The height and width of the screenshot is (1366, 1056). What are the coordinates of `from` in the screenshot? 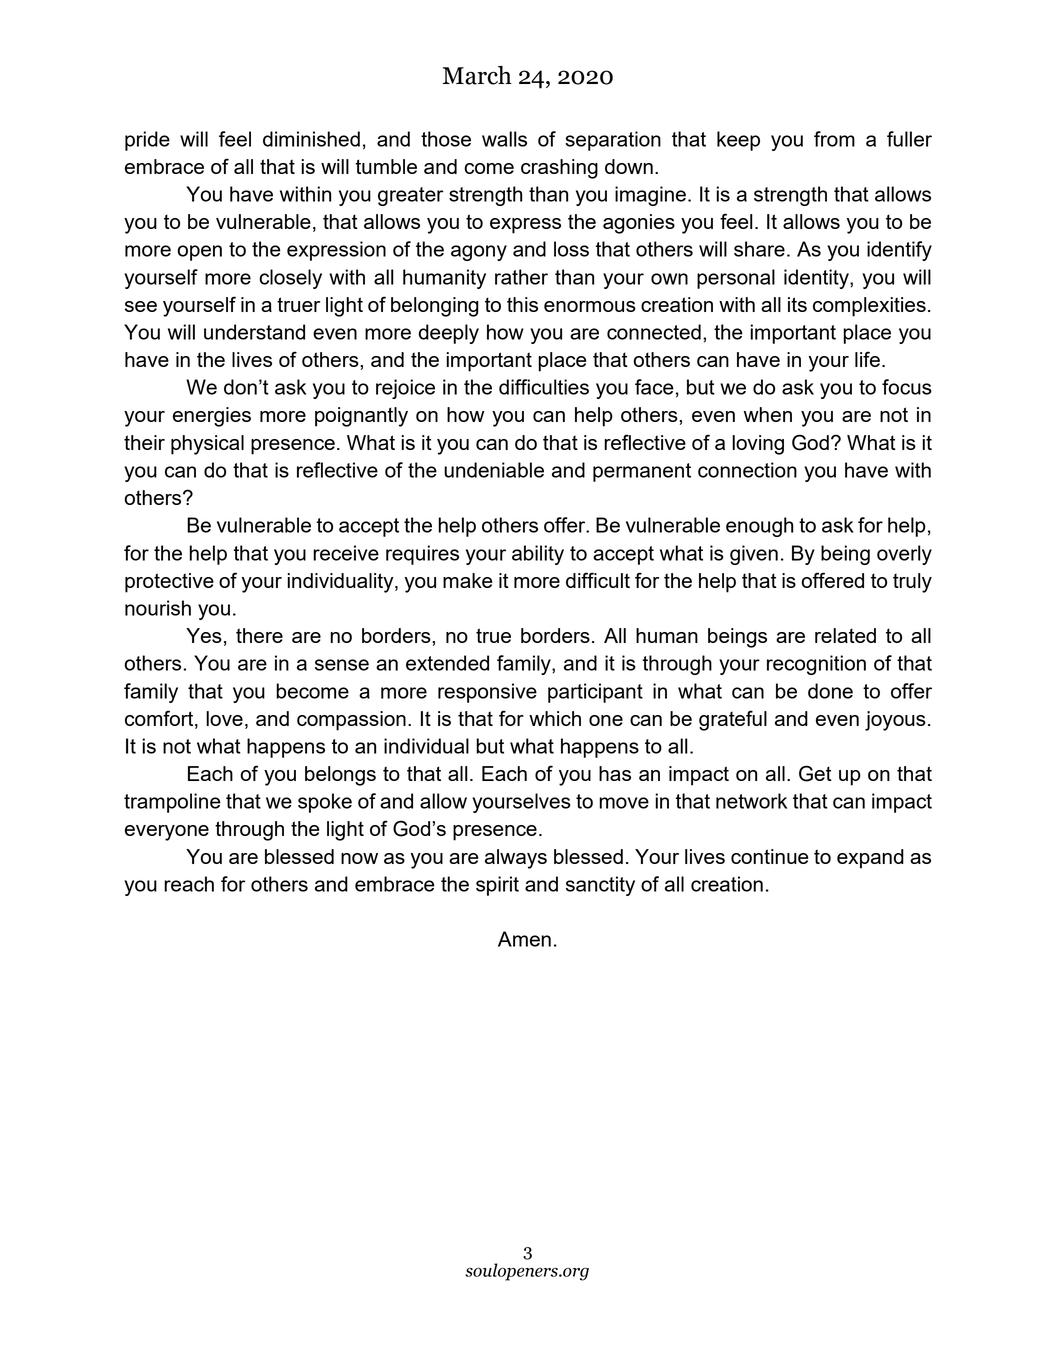 It's located at (834, 139).
